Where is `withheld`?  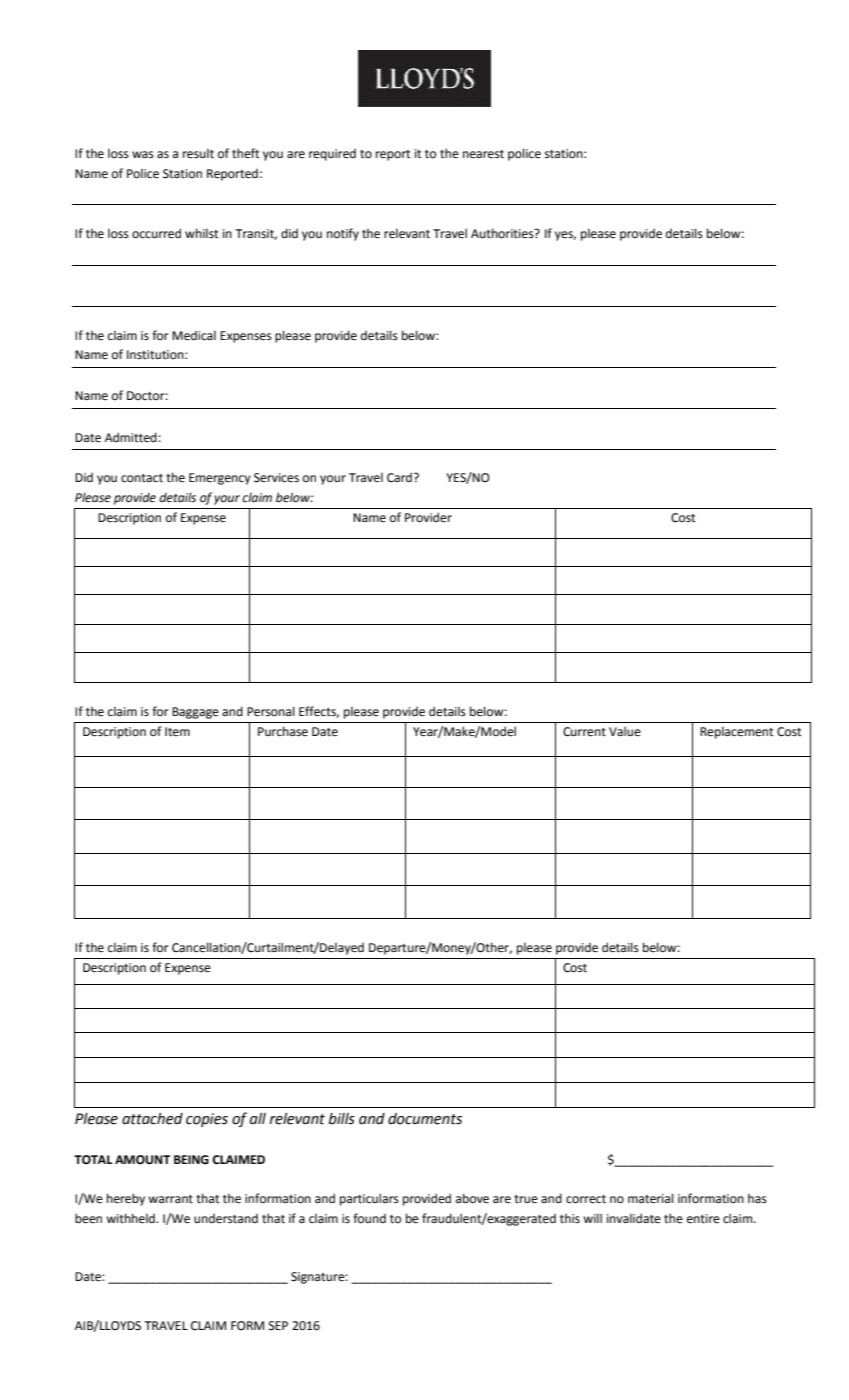 withheld is located at coordinates (131, 1218).
